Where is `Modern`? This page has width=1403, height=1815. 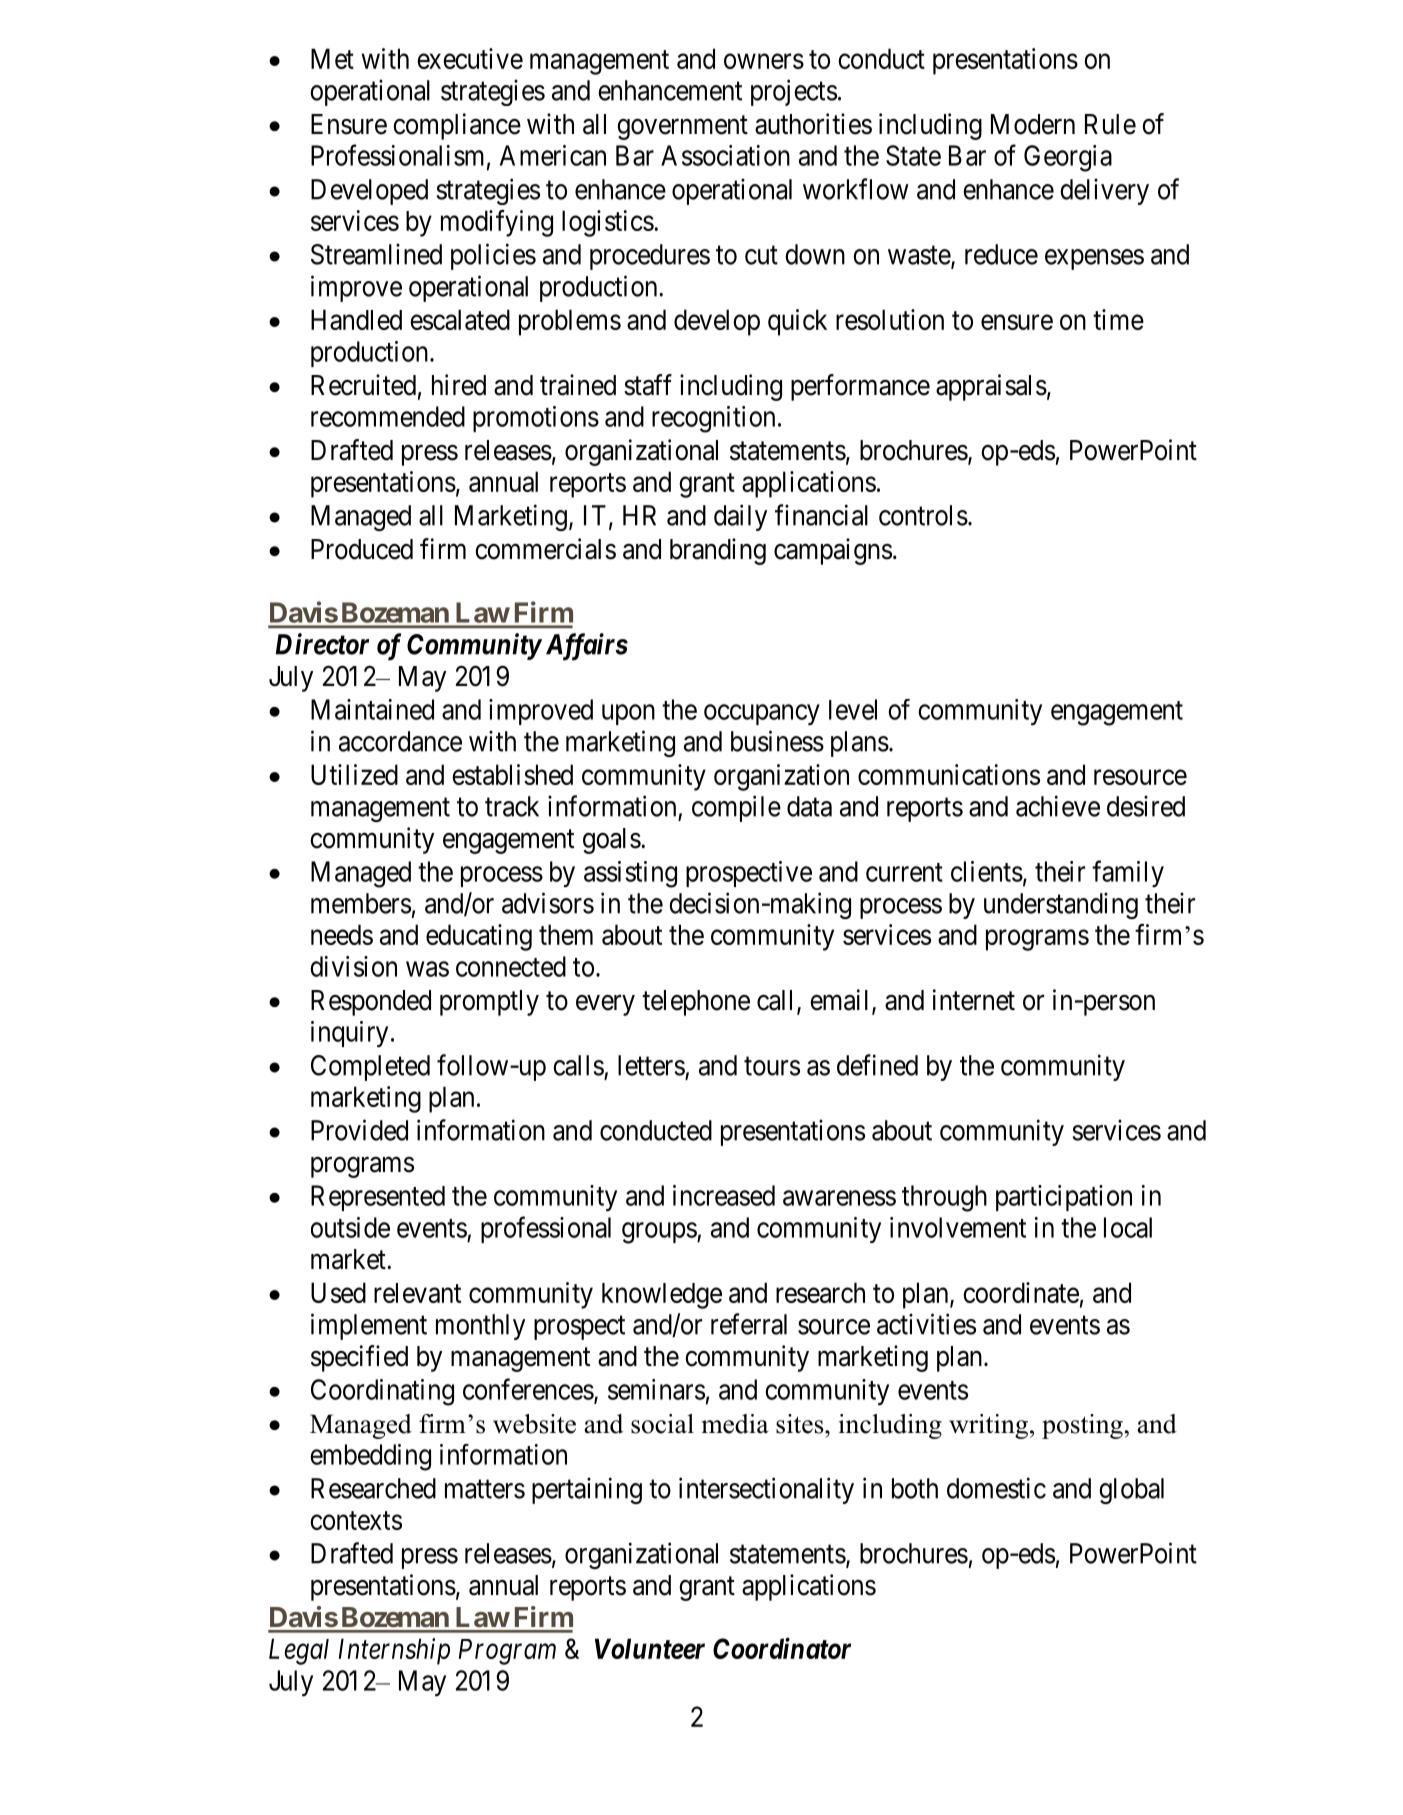 Modern is located at coordinates (1033, 124).
